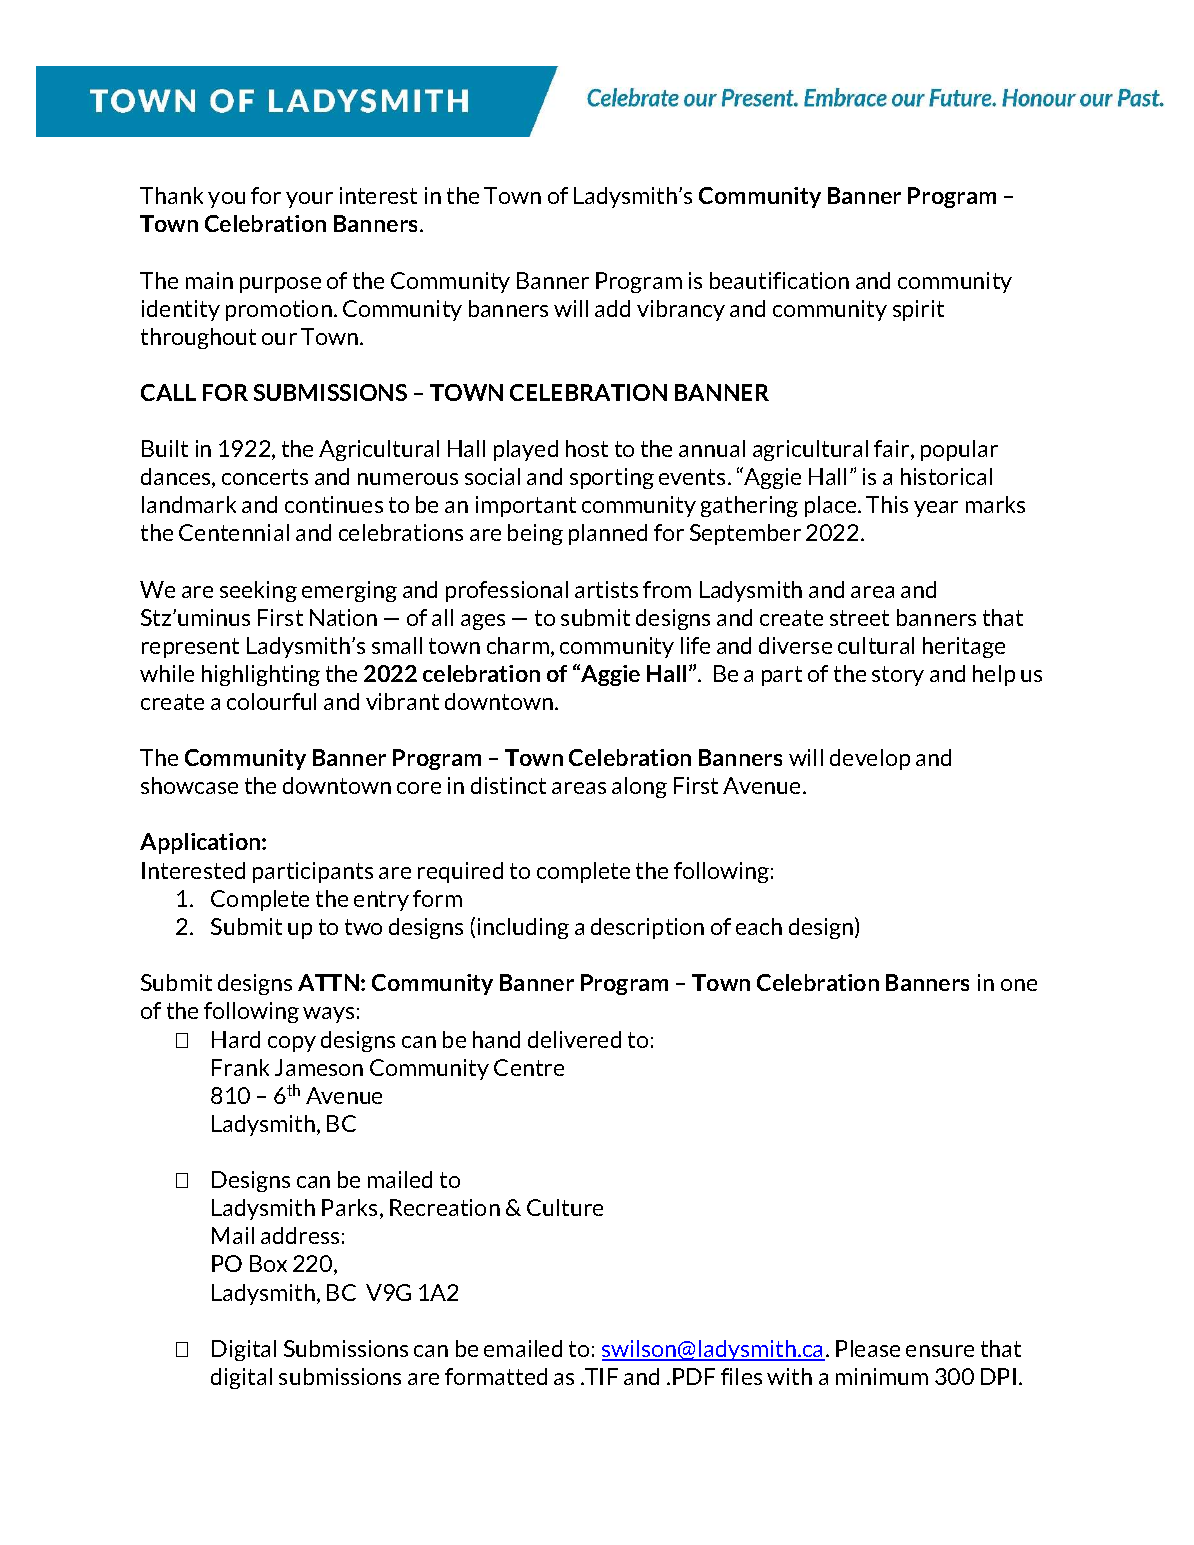 The image size is (1194, 1545). I want to click on concerts, so click(265, 477).
